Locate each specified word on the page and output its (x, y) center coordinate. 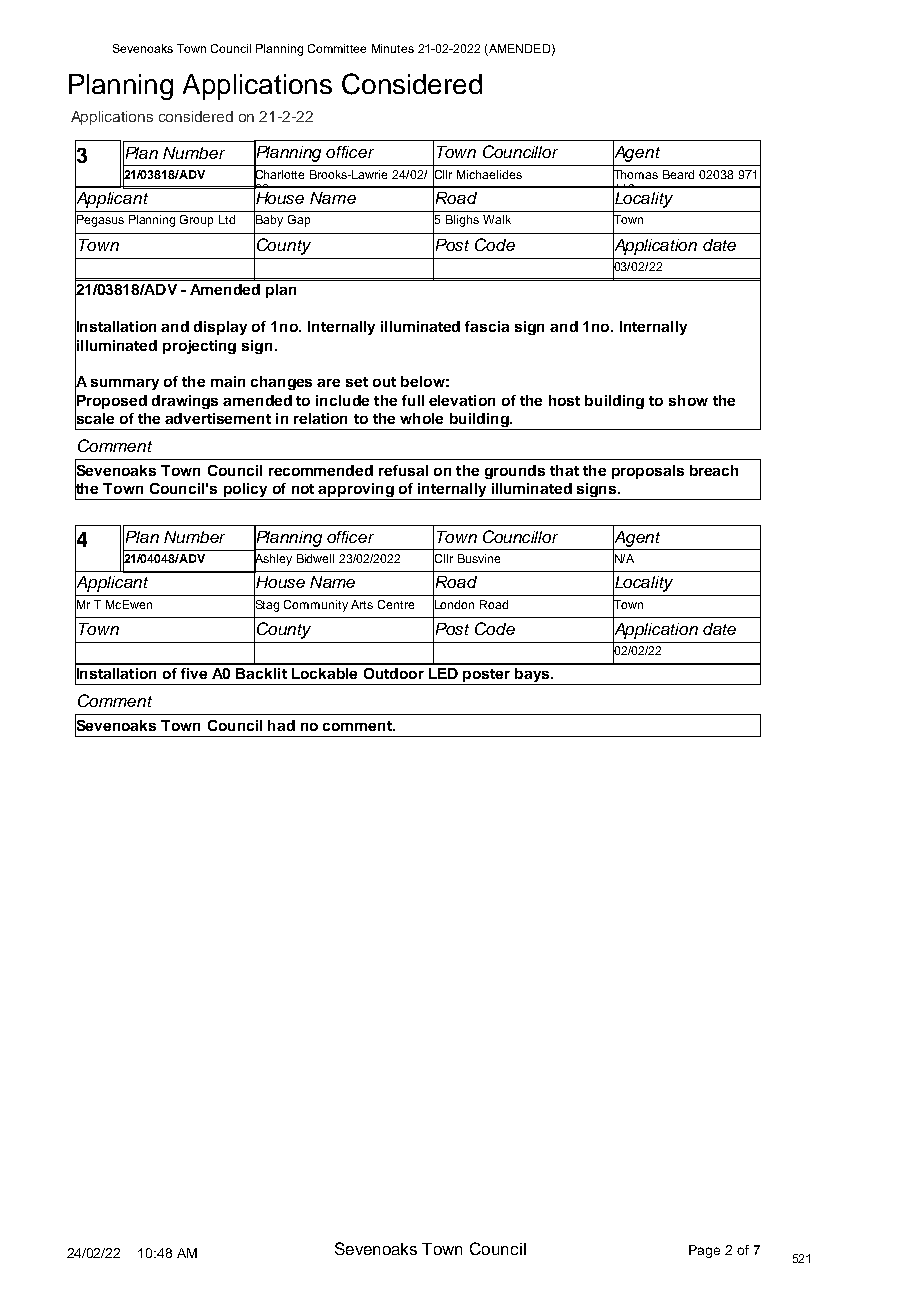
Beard (678, 174)
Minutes (393, 48)
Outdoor (394, 673)
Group (196, 221)
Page (704, 1251)
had (281, 725)
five (194, 673)
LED (443, 673)
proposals (648, 472)
